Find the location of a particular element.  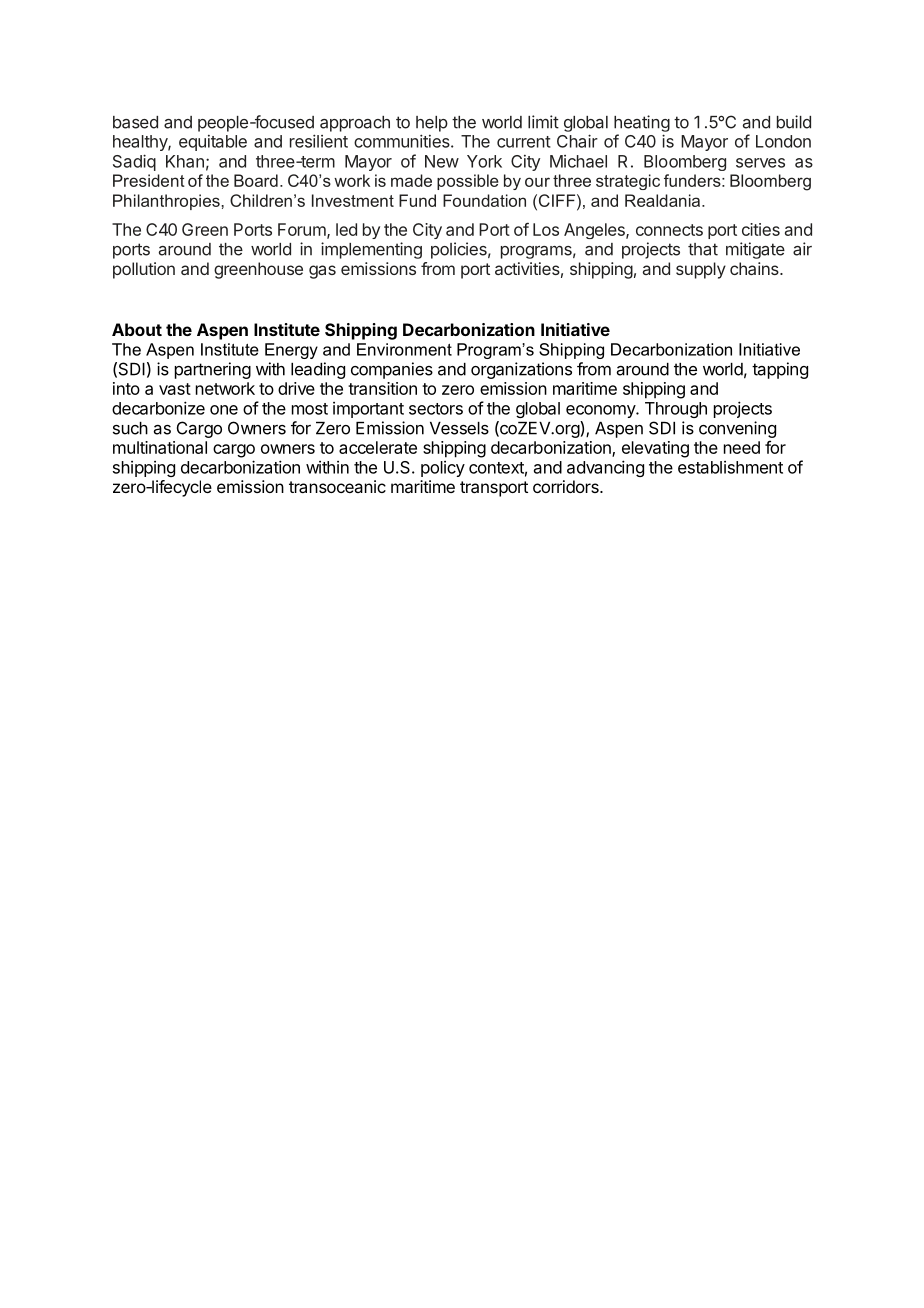

that is located at coordinates (703, 249).
